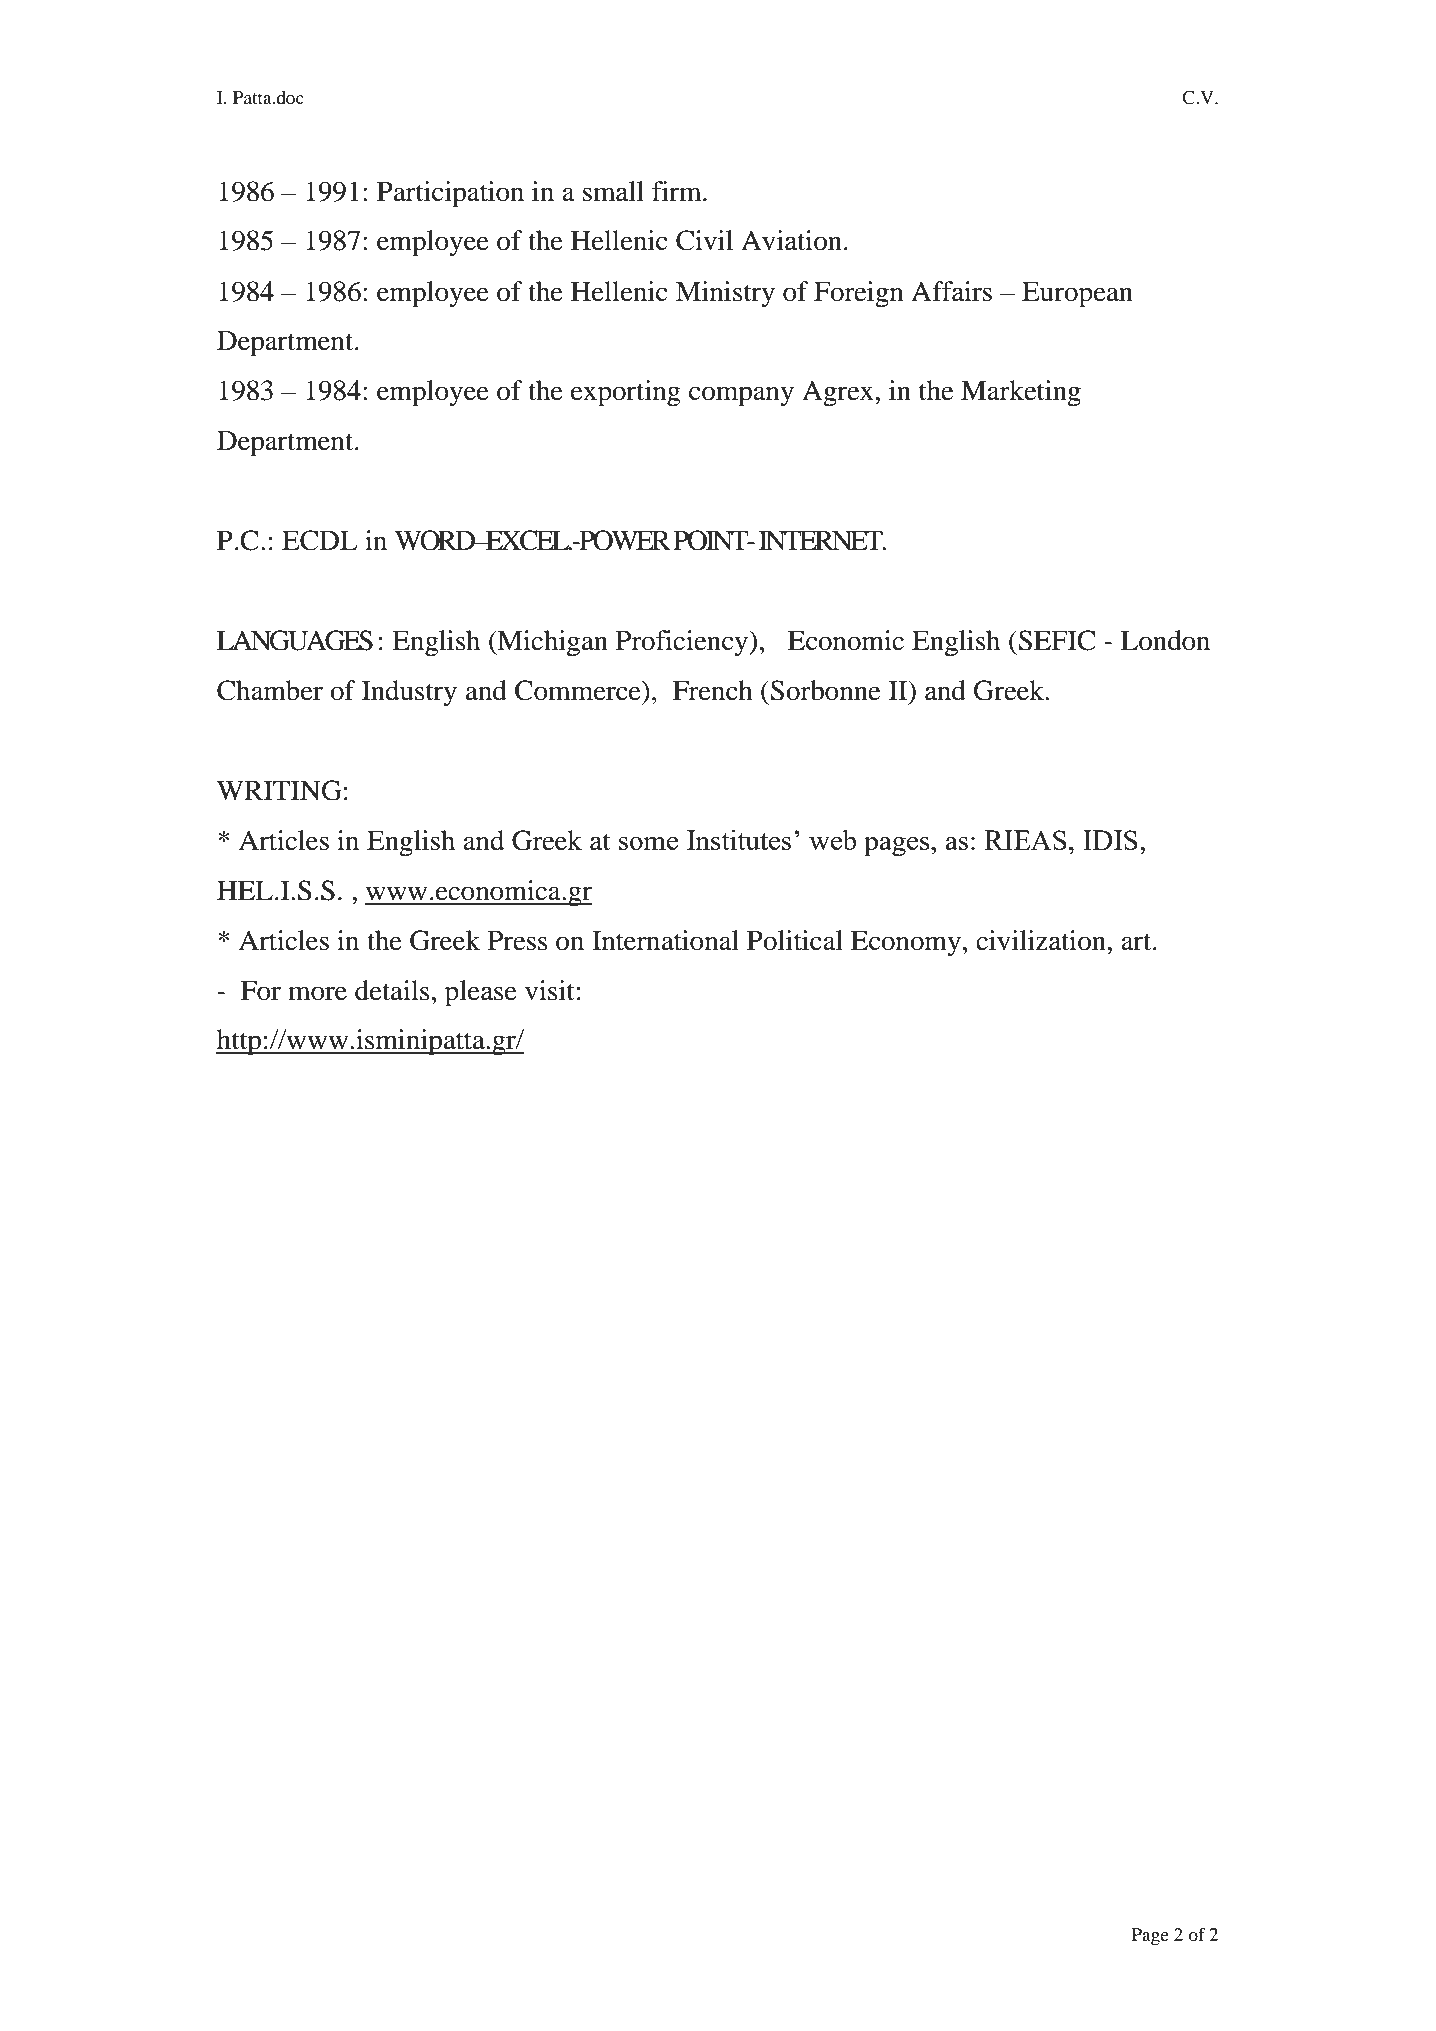 Image resolution: width=1436 pixels, height=2031 pixels. I want to click on details, so click(392, 990).
